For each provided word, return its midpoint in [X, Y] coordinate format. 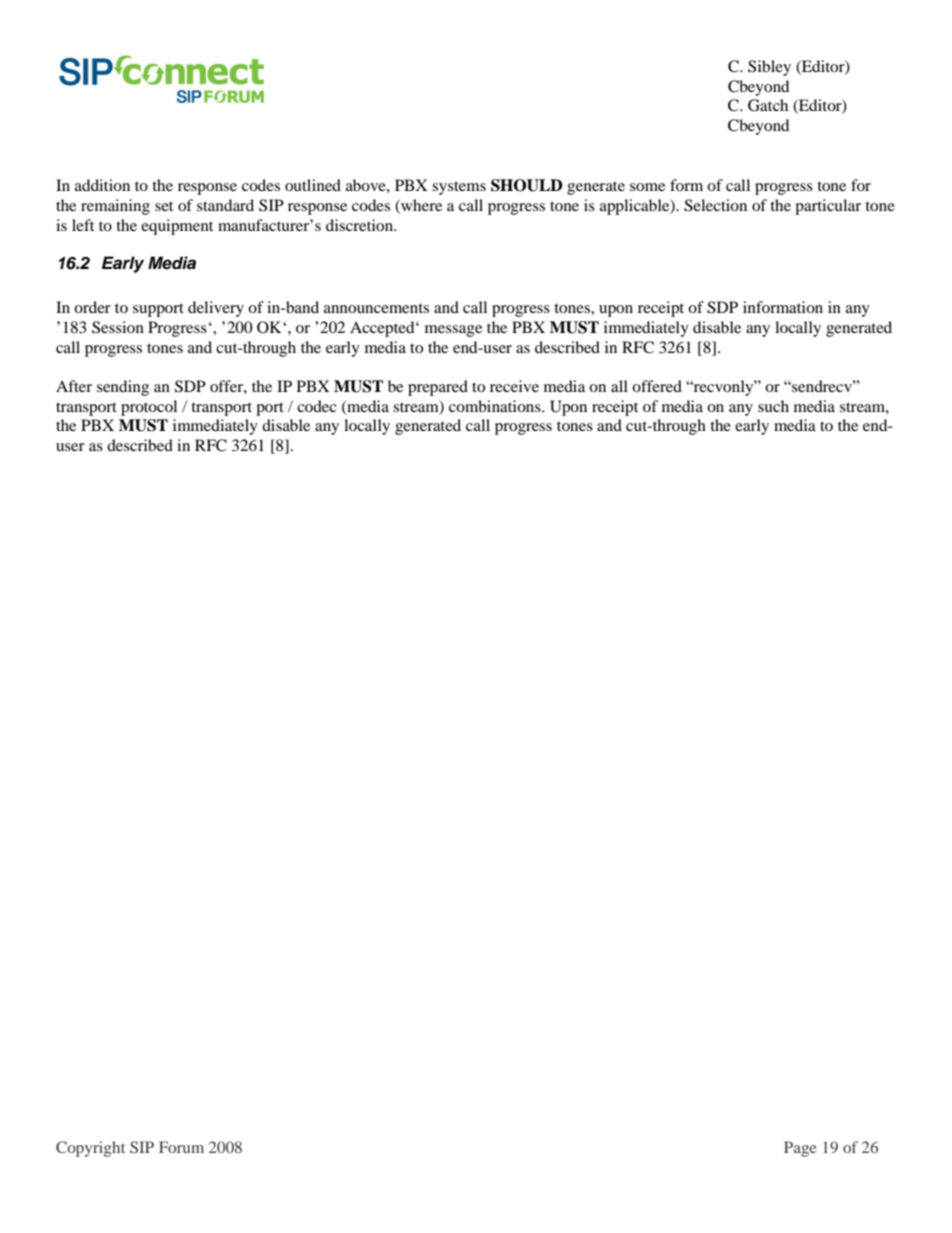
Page [800, 1149]
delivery [216, 309]
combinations [496, 406]
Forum [181, 1147]
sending [123, 388]
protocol [149, 408]
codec [316, 406]
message [453, 331]
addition [102, 185]
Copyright [90, 1149]
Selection [715, 205]
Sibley [769, 68]
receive [514, 386]
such [773, 406]
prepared [438, 388]
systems [459, 188]
